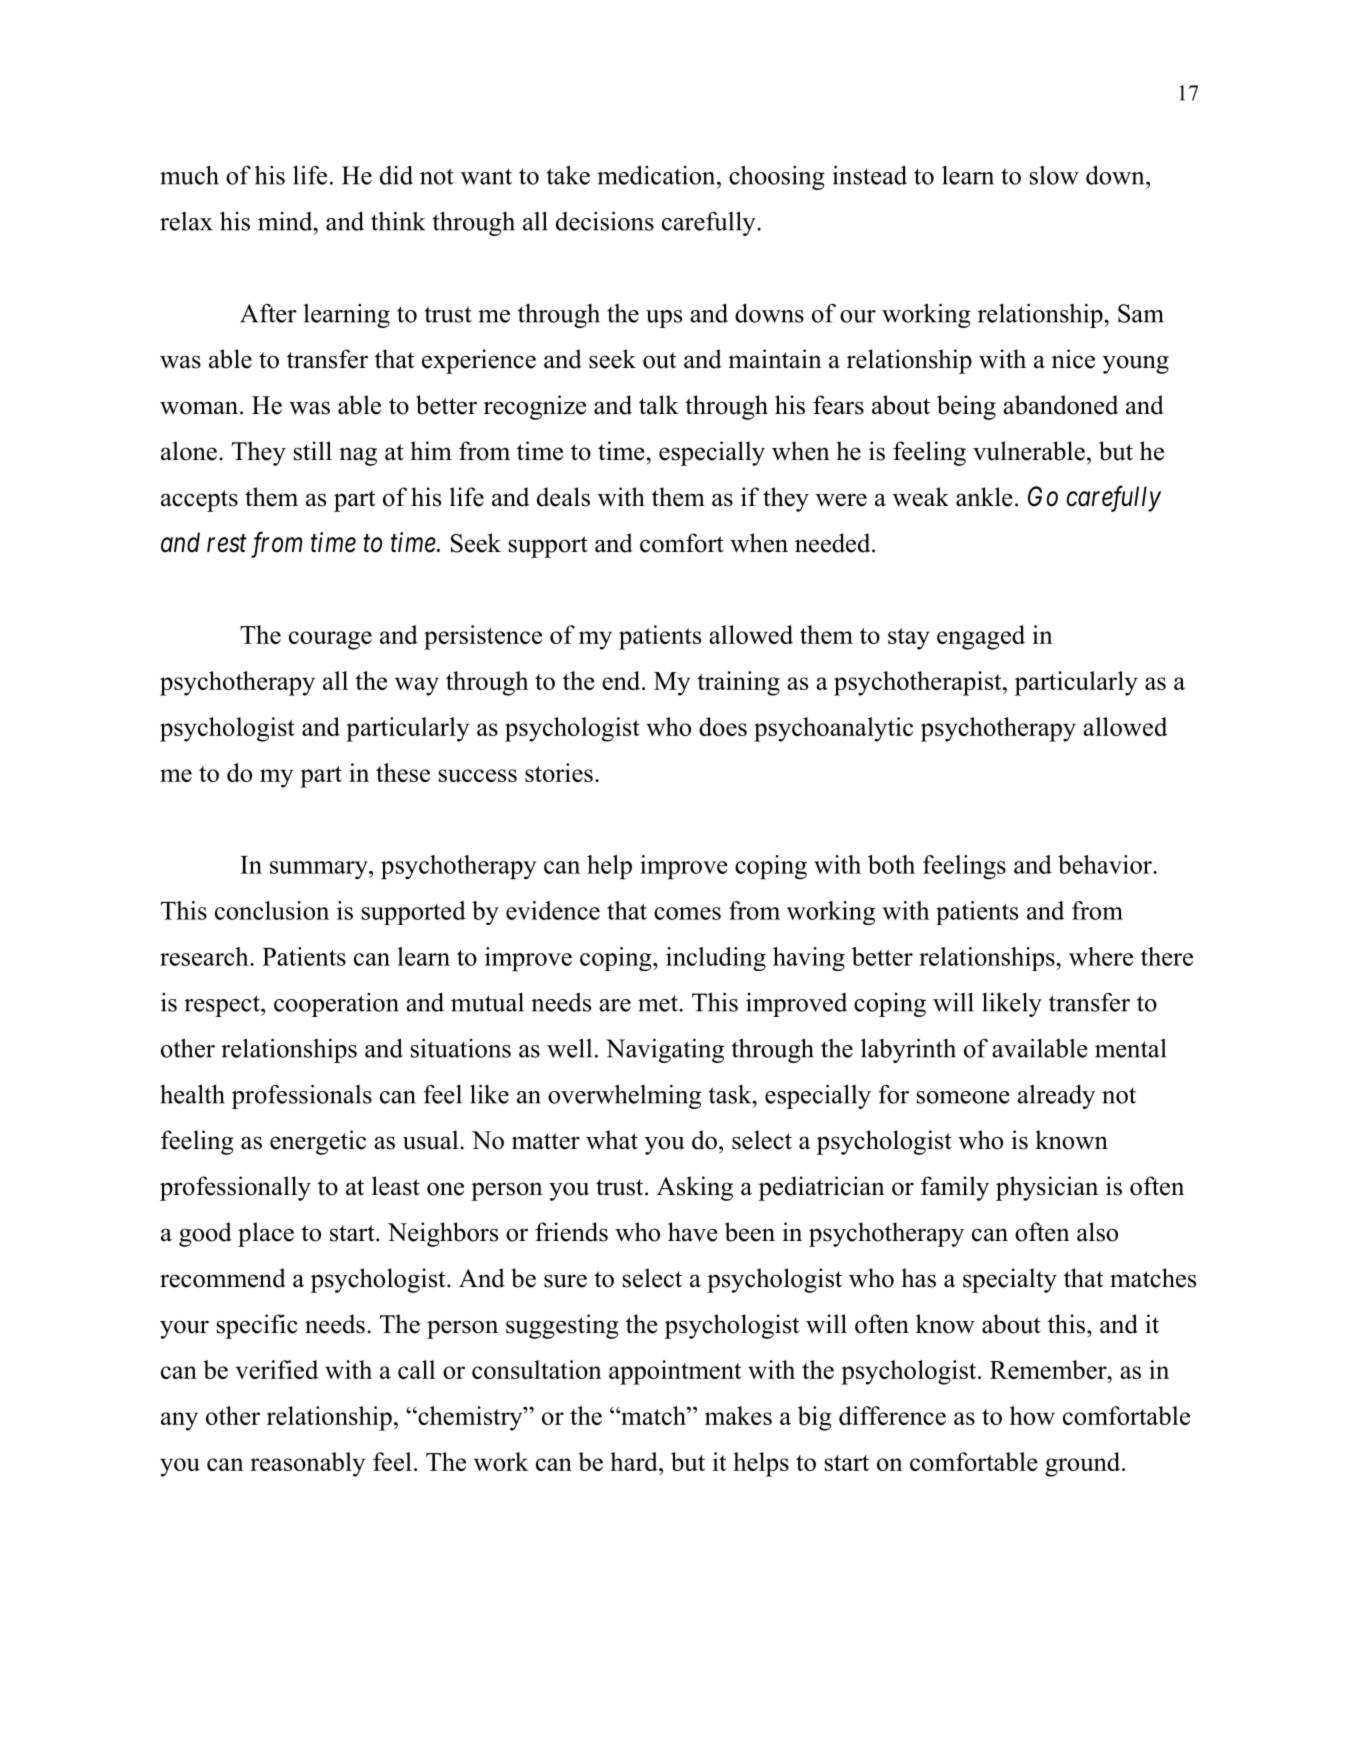  I want to click on stories, so click(559, 772).
